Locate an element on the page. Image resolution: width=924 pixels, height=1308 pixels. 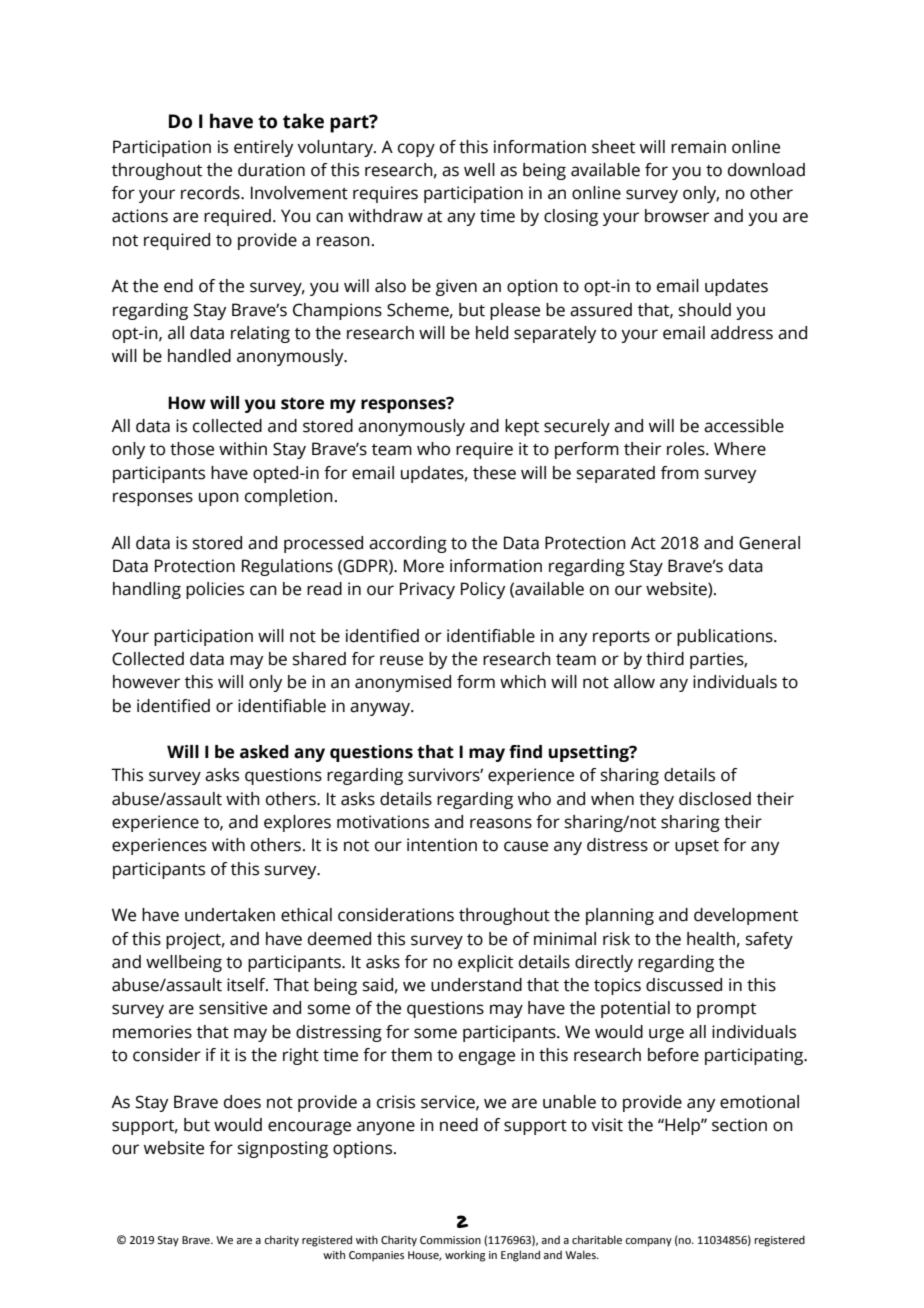
copy is located at coordinates (416, 150).
